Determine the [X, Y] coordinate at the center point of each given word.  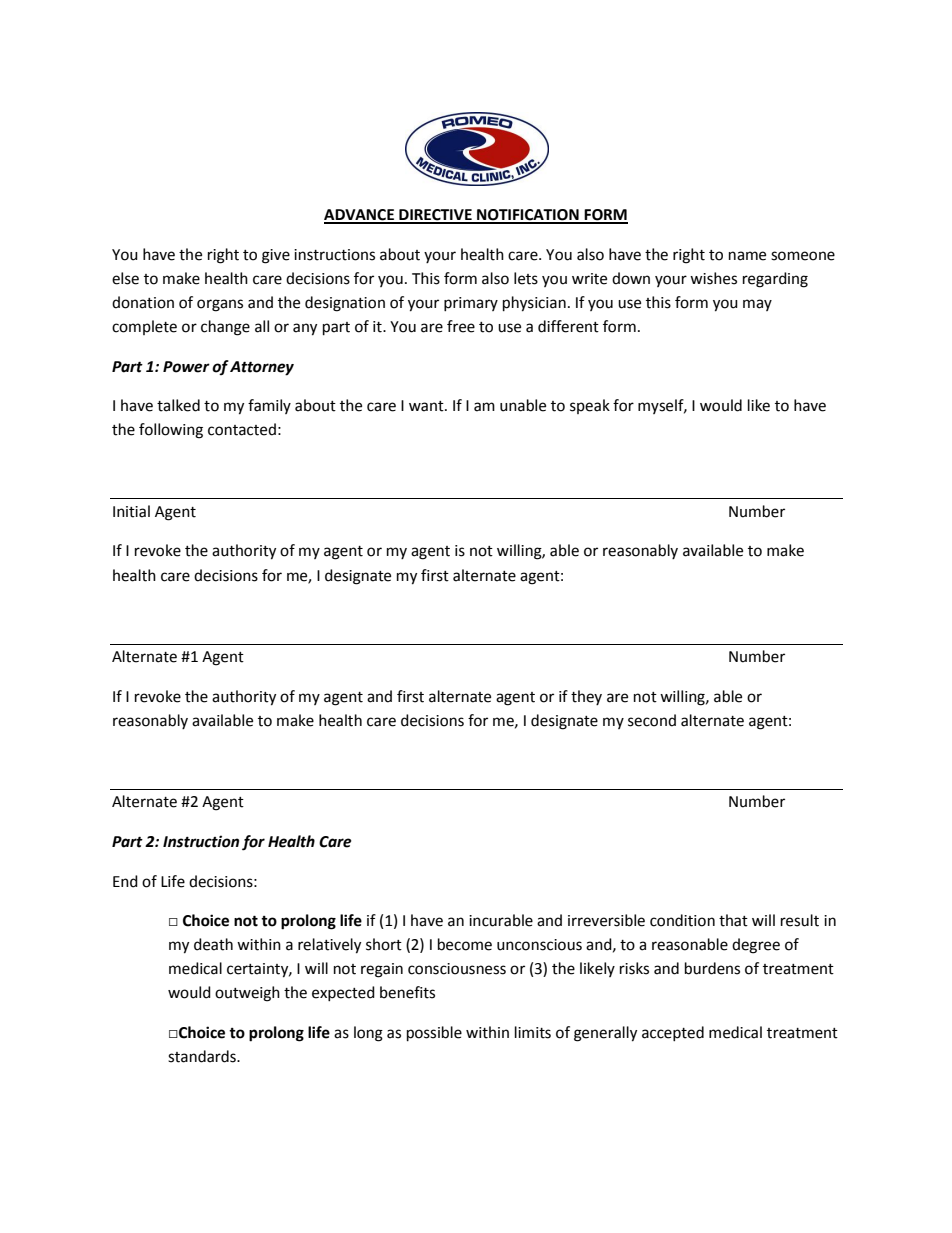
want [427, 406]
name [747, 256]
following [171, 431]
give [276, 256]
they [586, 697]
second [652, 720]
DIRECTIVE [435, 216]
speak [590, 406]
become [465, 944]
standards [203, 1056]
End [125, 881]
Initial [131, 511]
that [733, 920]
